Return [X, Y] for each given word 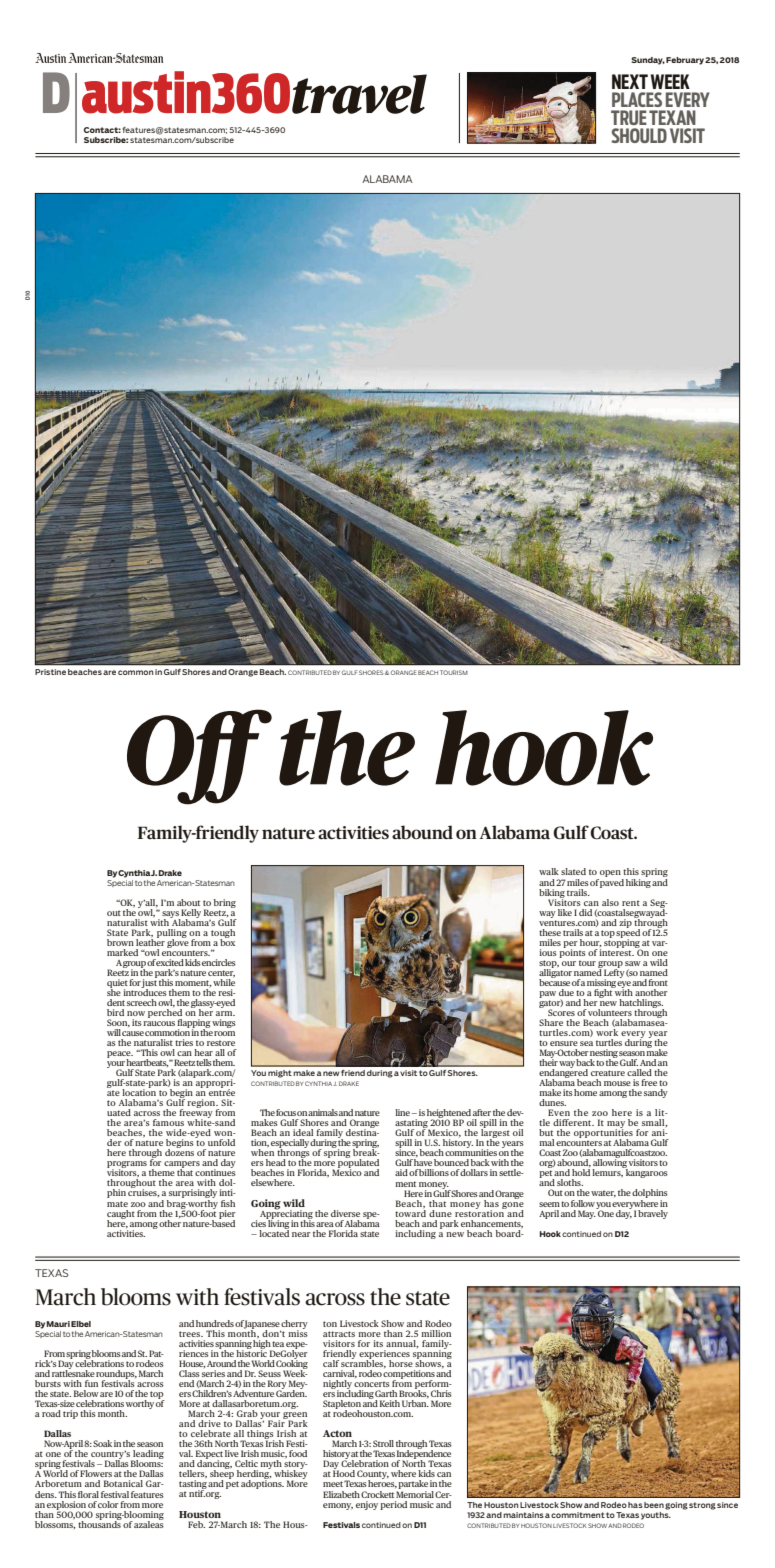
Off [199, 757]
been [654, 1505]
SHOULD [639, 135]
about [188, 902]
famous [168, 1122]
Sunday [648, 61]
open [610, 875]
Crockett [377, 1494]
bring [225, 903]
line [402, 1112]
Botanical [123, 1483]
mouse [617, 1083]
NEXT [630, 81]
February [685, 61]
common [136, 672]
